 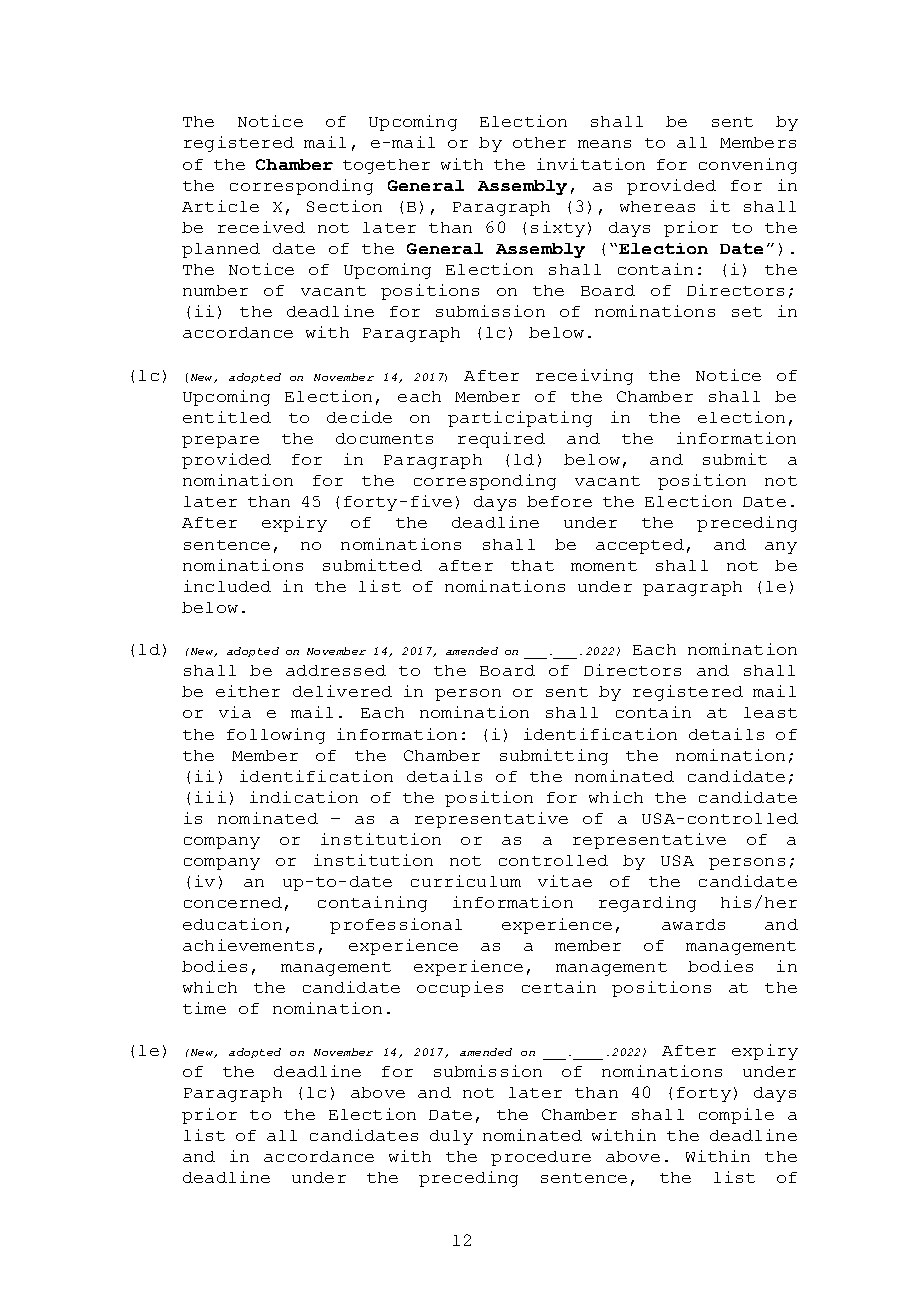 I want to click on convening, so click(x=748, y=166).
